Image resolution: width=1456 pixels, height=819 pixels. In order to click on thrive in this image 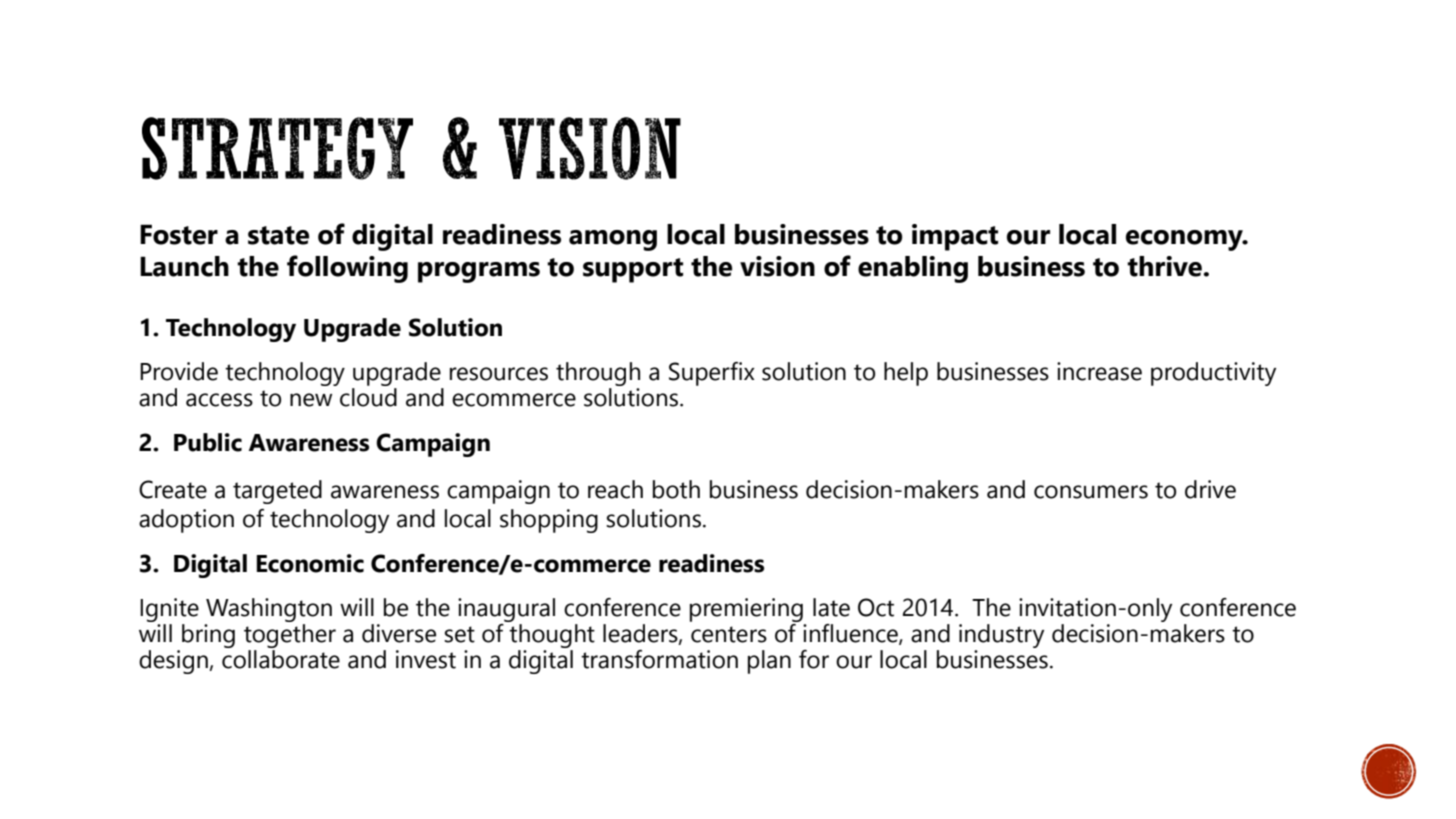, I will do `click(1165, 266)`.
